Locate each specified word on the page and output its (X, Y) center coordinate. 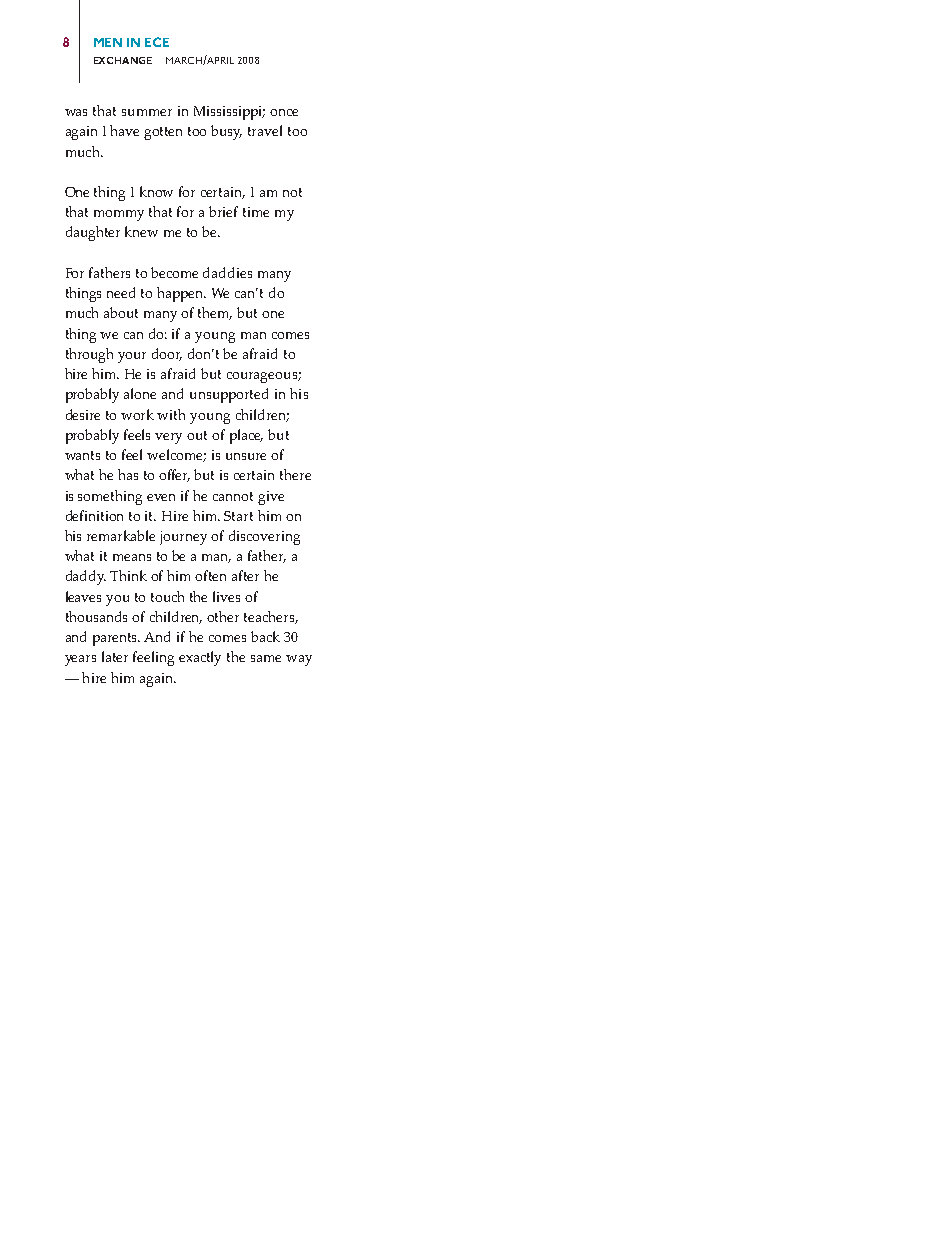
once (284, 112)
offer (174, 475)
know (156, 191)
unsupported (229, 395)
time (256, 212)
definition (94, 515)
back (265, 636)
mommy (119, 215)
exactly (200, 658)
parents (116, 639)
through (89, 355)
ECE (157, 42)
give (271, 498)
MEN (108, 42)
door (167, 354)
